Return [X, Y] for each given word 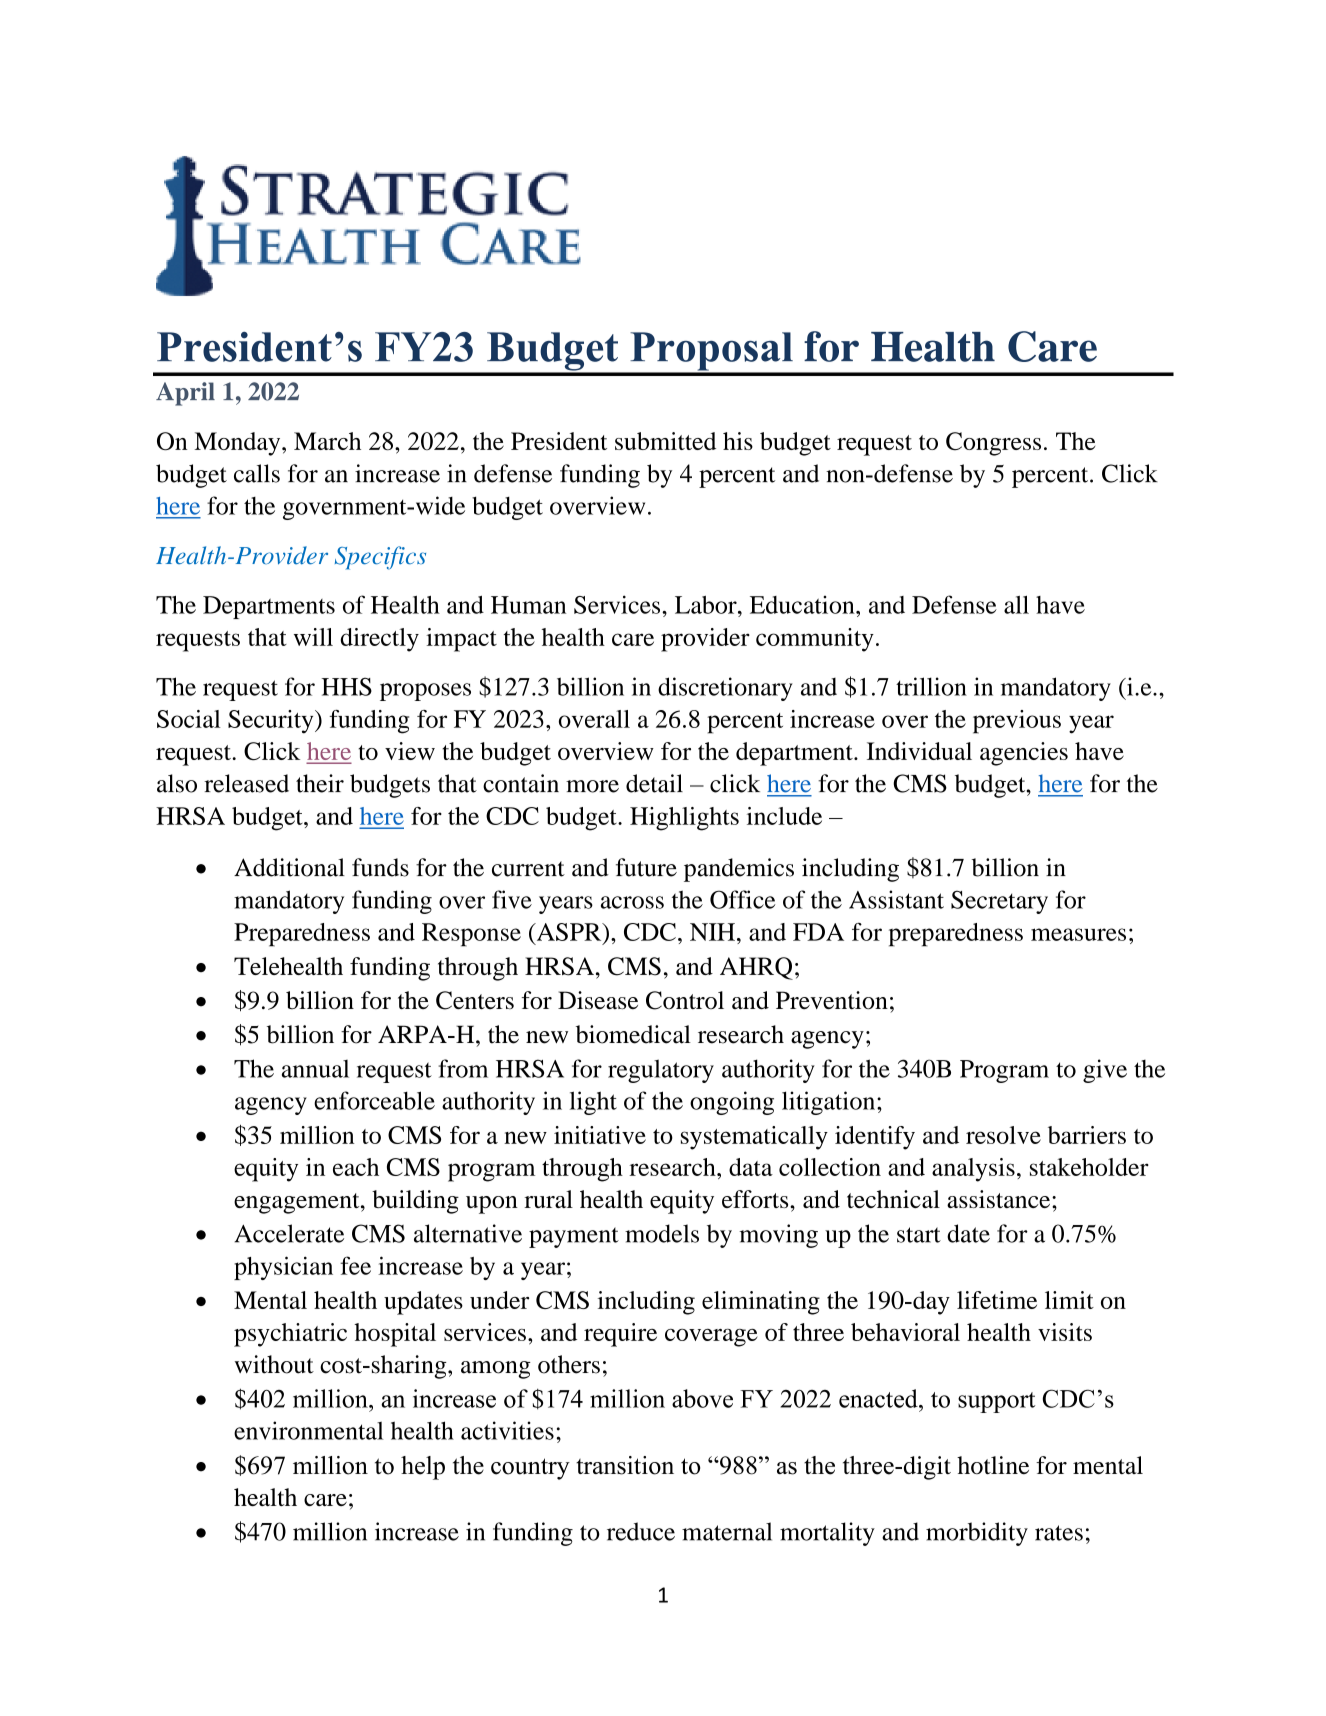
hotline [993, 1465]
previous [1017, 722]
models [662, 1233]
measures [1078, 934]
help [423, 1468]
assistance [1000, 1199]
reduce [641, 1531]
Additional [289, 867]
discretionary [725, 689]
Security [272, 722]
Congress [993, 444]
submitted [665, 441]
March [327, 441]
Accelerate [289, 1233]
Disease [598, 1000]
